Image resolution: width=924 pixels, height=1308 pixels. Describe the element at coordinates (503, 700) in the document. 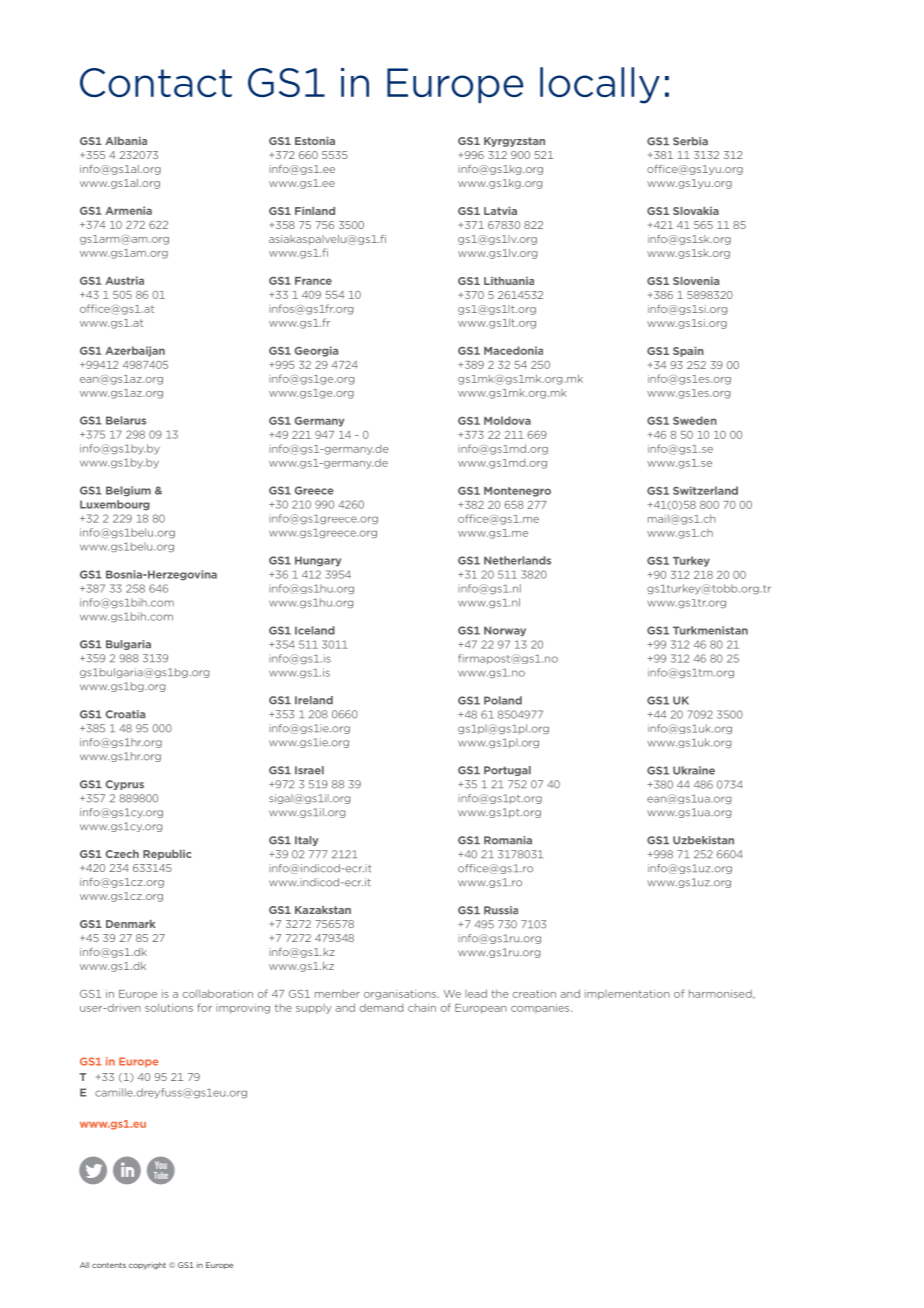

I see `Poland` at that location.
